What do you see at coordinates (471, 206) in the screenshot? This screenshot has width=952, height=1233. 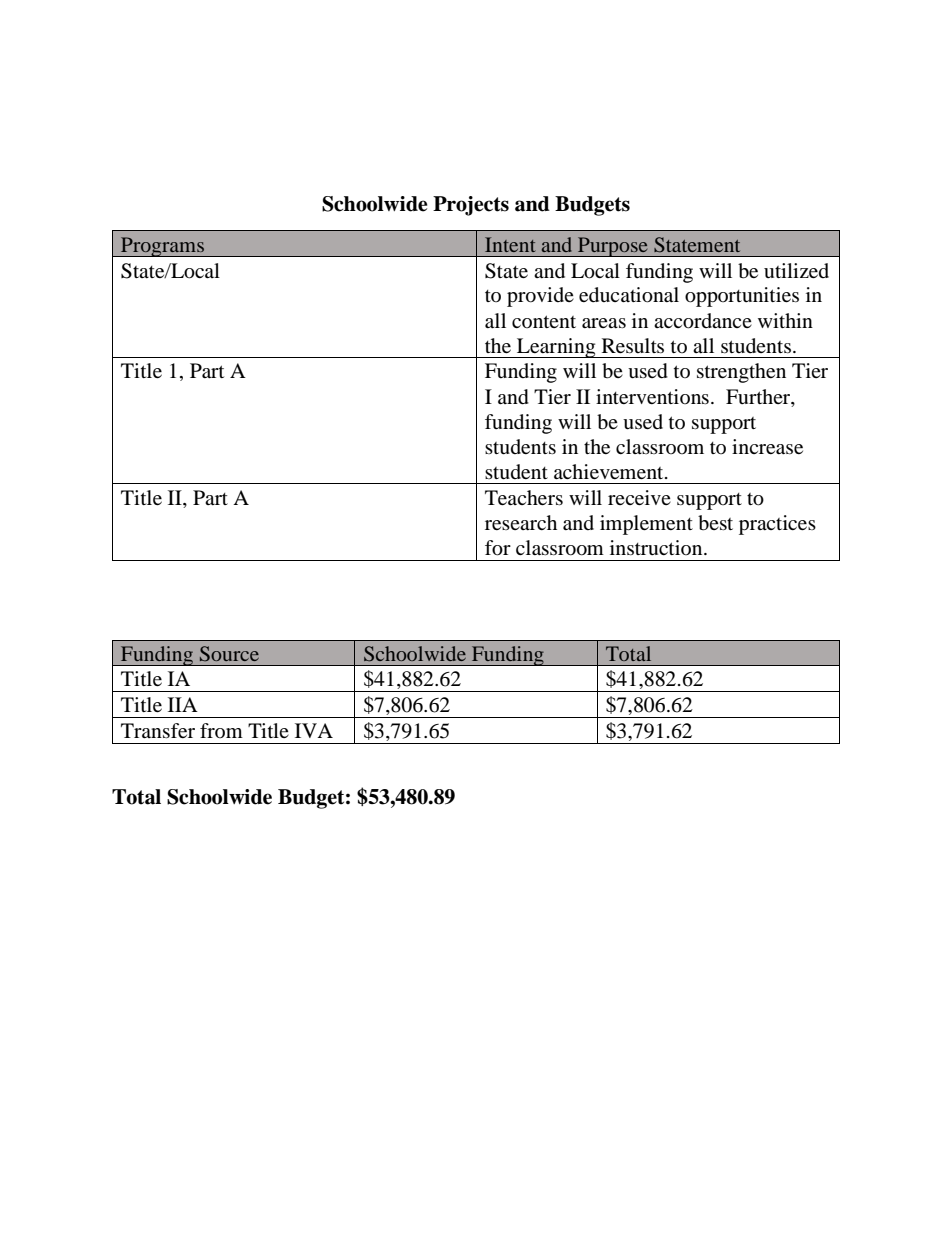 I see `Projects` at bounding box center [471, 206].
